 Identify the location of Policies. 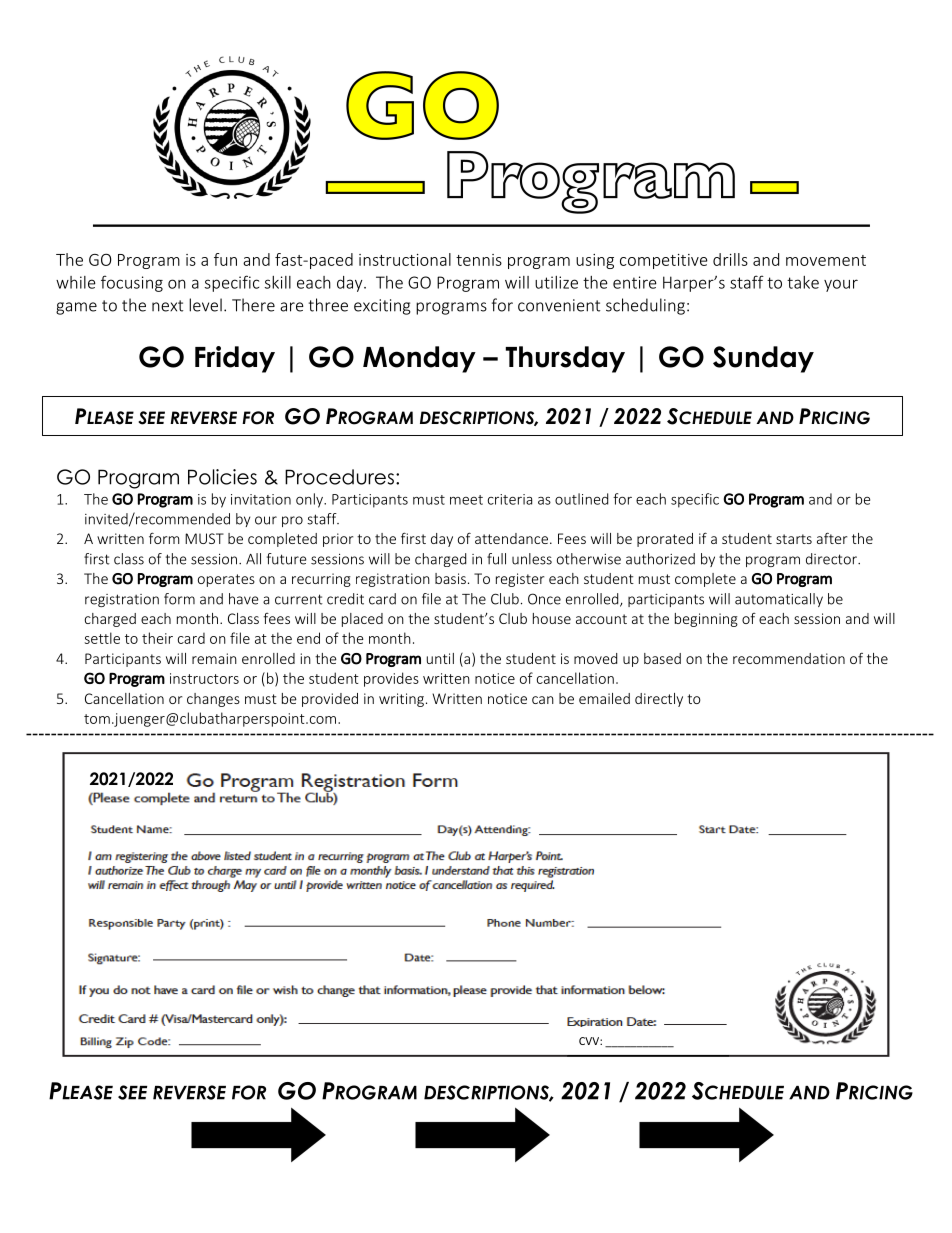
(222, 477).
